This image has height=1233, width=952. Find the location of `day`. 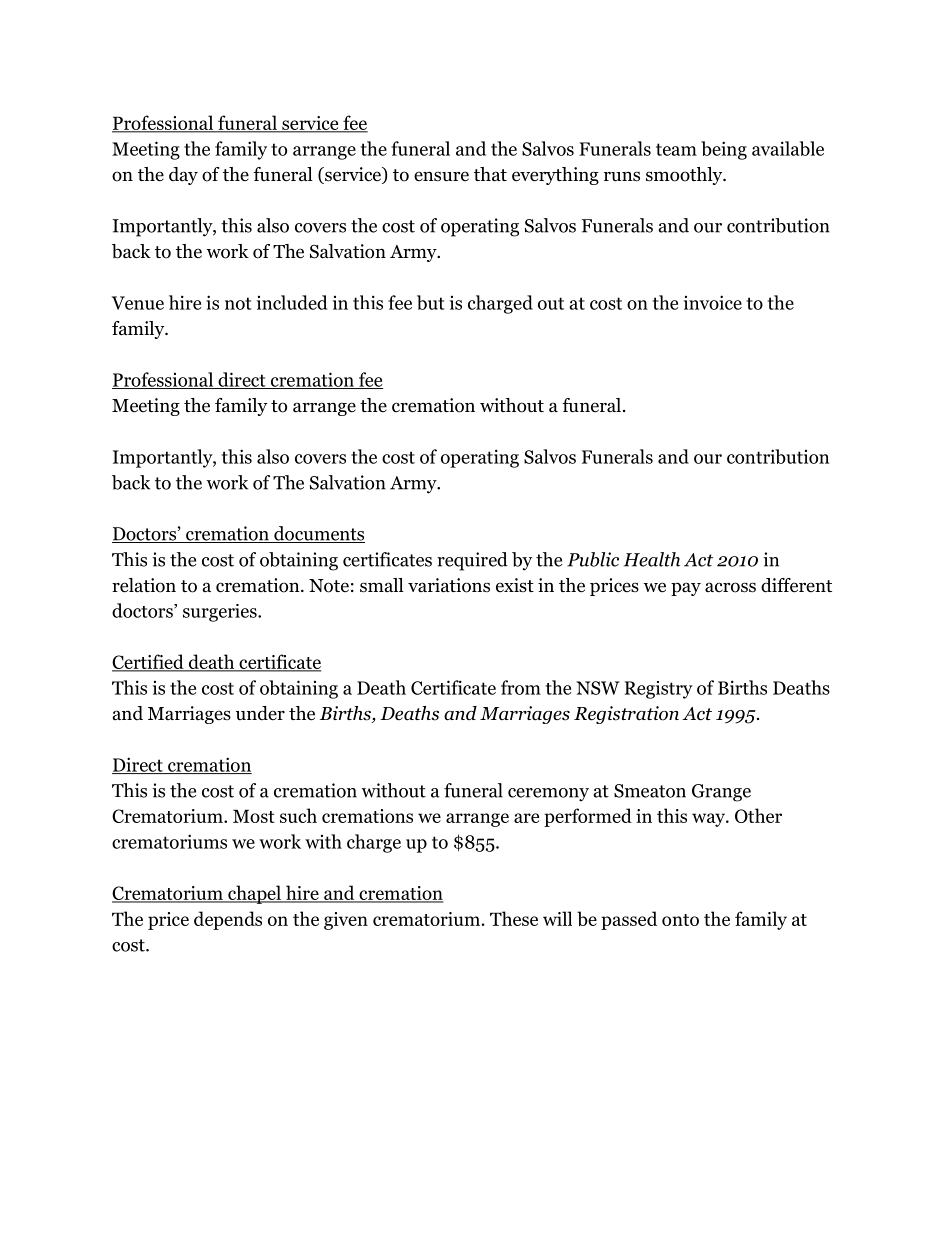

day is located at coordinates (183, 176).
